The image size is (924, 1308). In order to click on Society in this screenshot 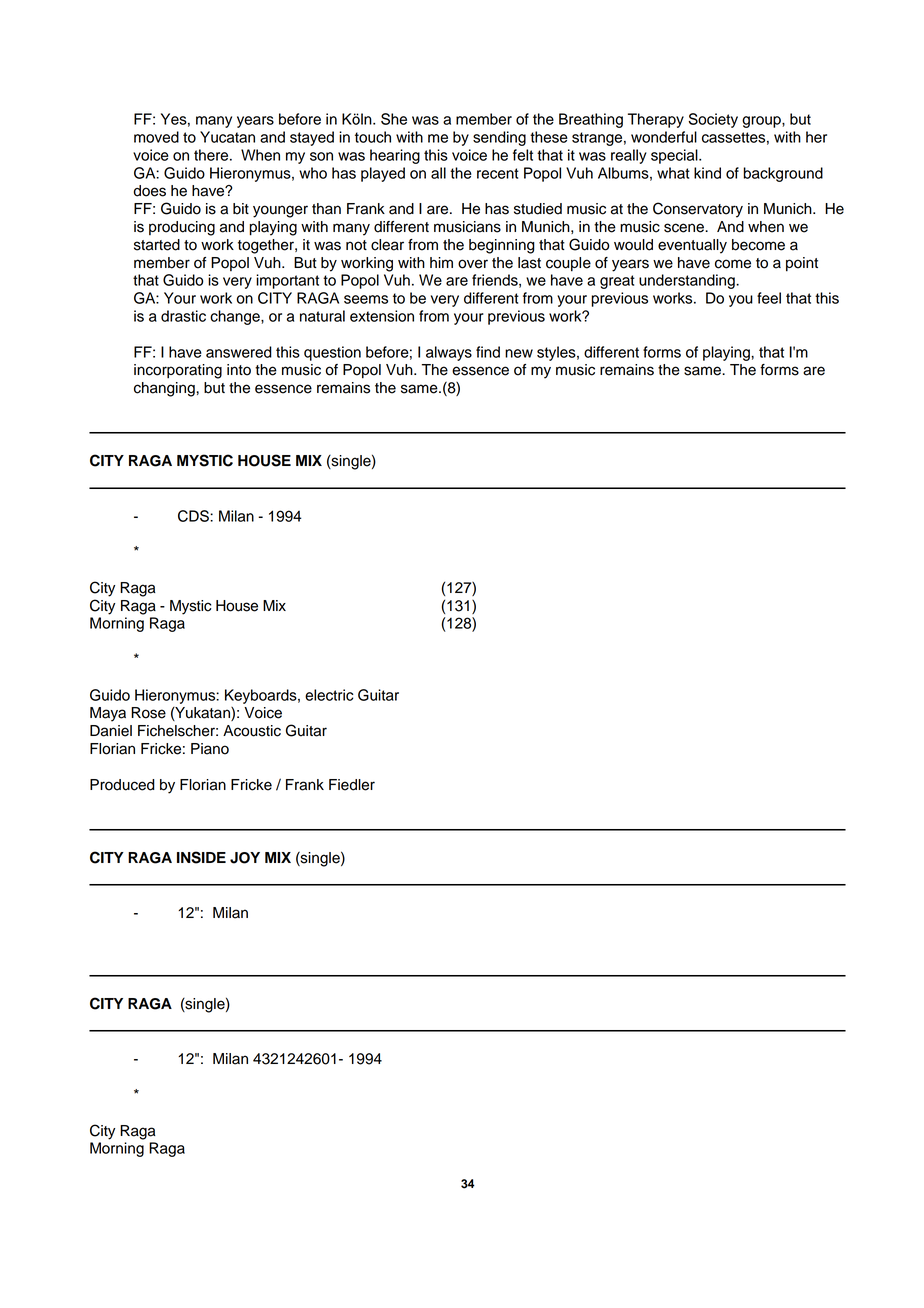, I will do `click(713, 120)`.
